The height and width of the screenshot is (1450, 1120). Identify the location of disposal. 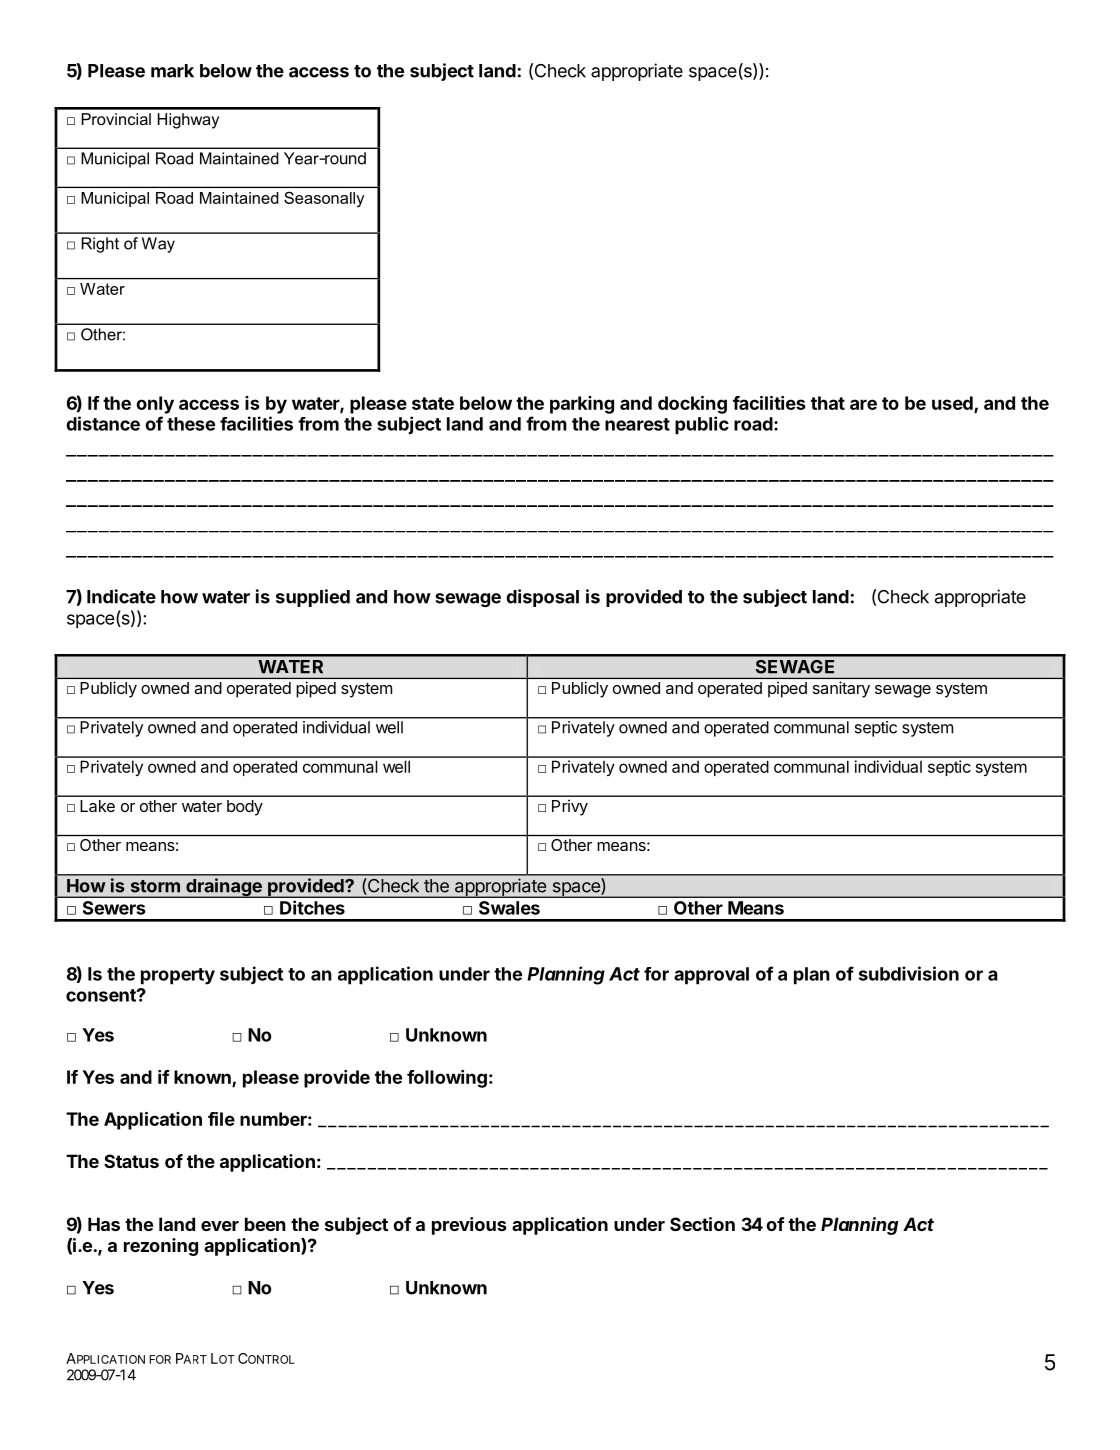
(542, 598).
